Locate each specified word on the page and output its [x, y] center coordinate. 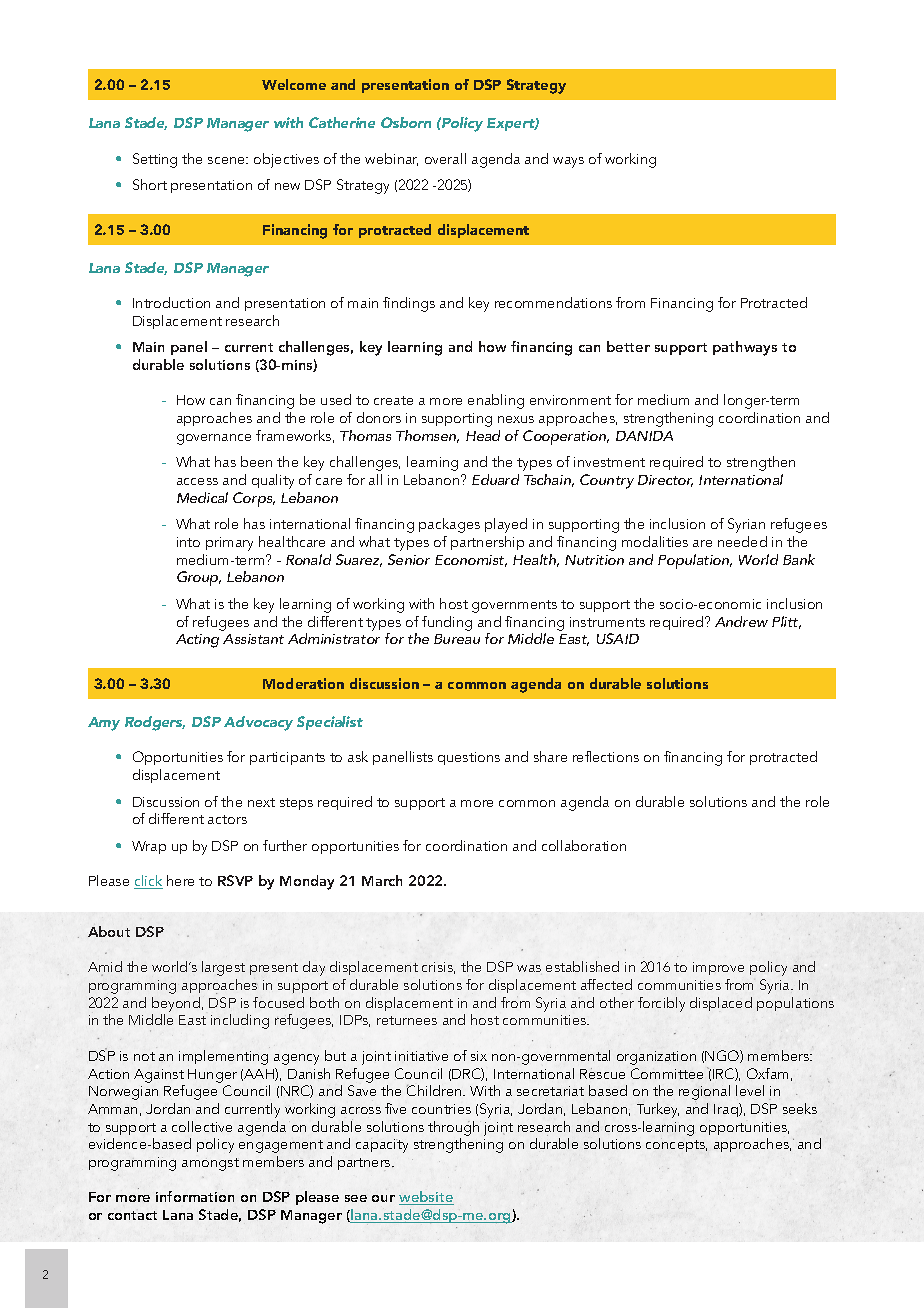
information [195, 1196]
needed [742, 541]
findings [409, 304]
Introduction [171, 302]
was [529, 968]
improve [718, 968]
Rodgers [155, 723]
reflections [606, 756]
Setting [155, 160]
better [628, 346]
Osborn [406, 122]
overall [445, 158]
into [188, 542]
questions [469, 758]
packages [449, 525]
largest [223, 968]
